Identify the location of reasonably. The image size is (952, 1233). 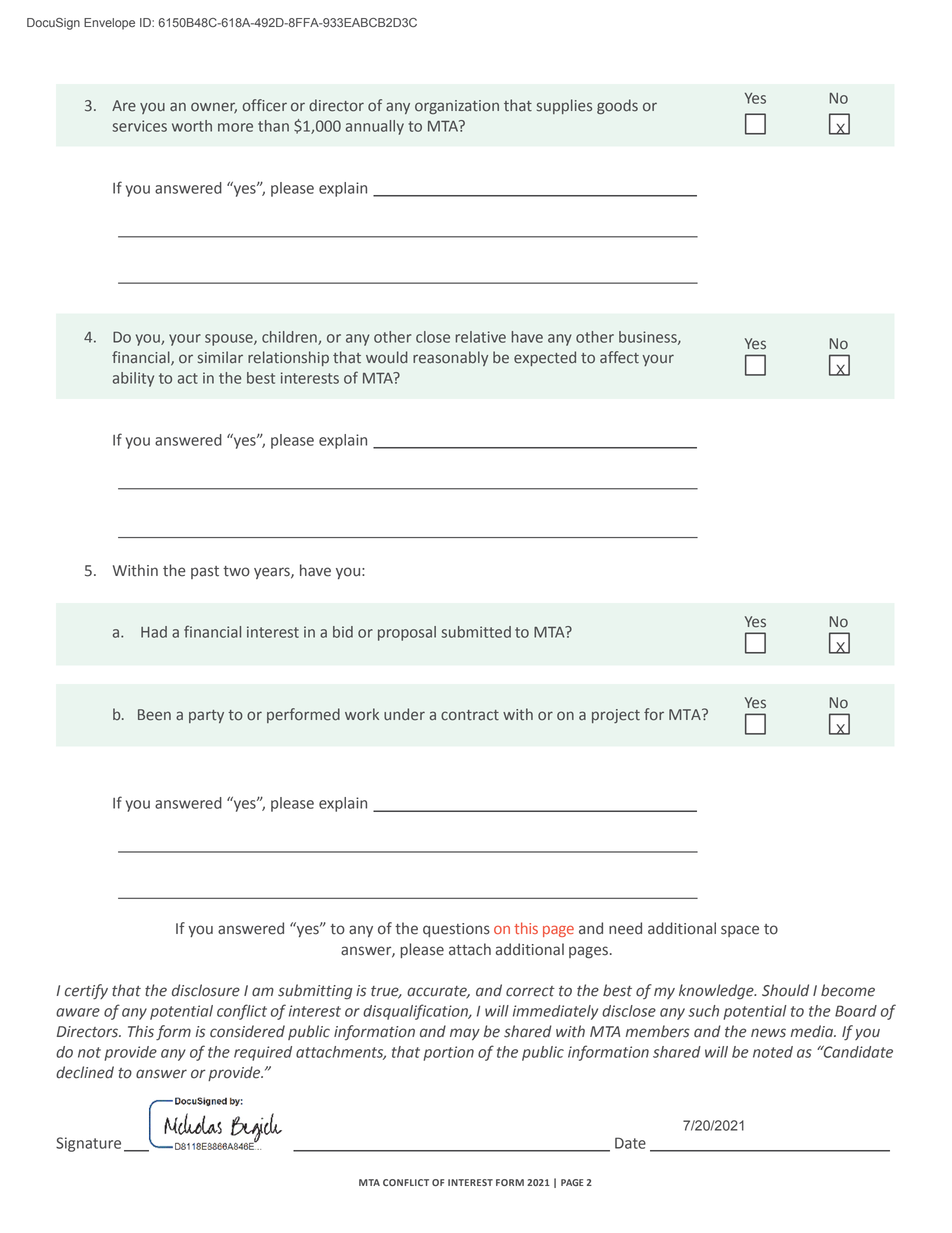
(450, 358).
